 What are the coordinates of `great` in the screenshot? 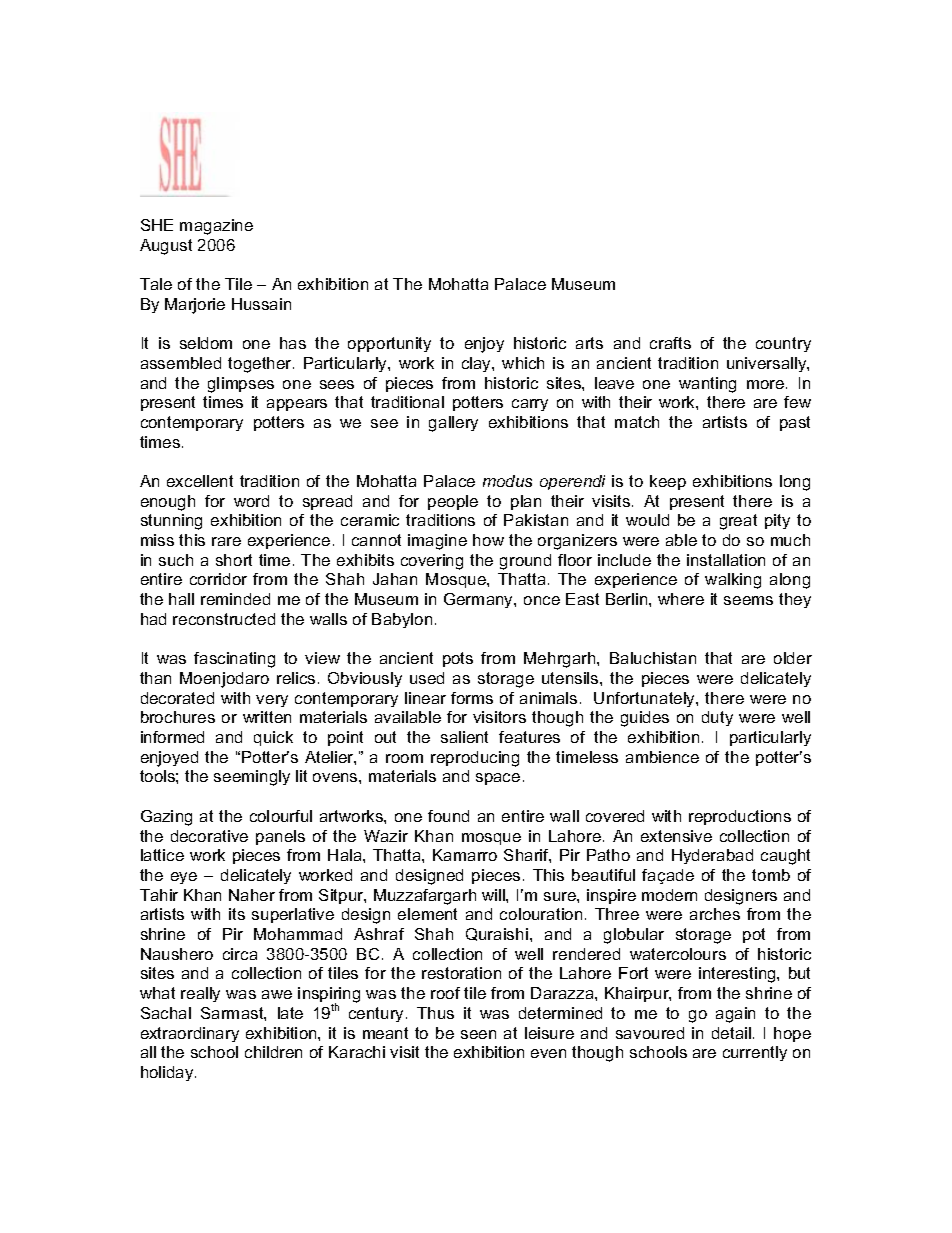 It's located at (738, 522).
